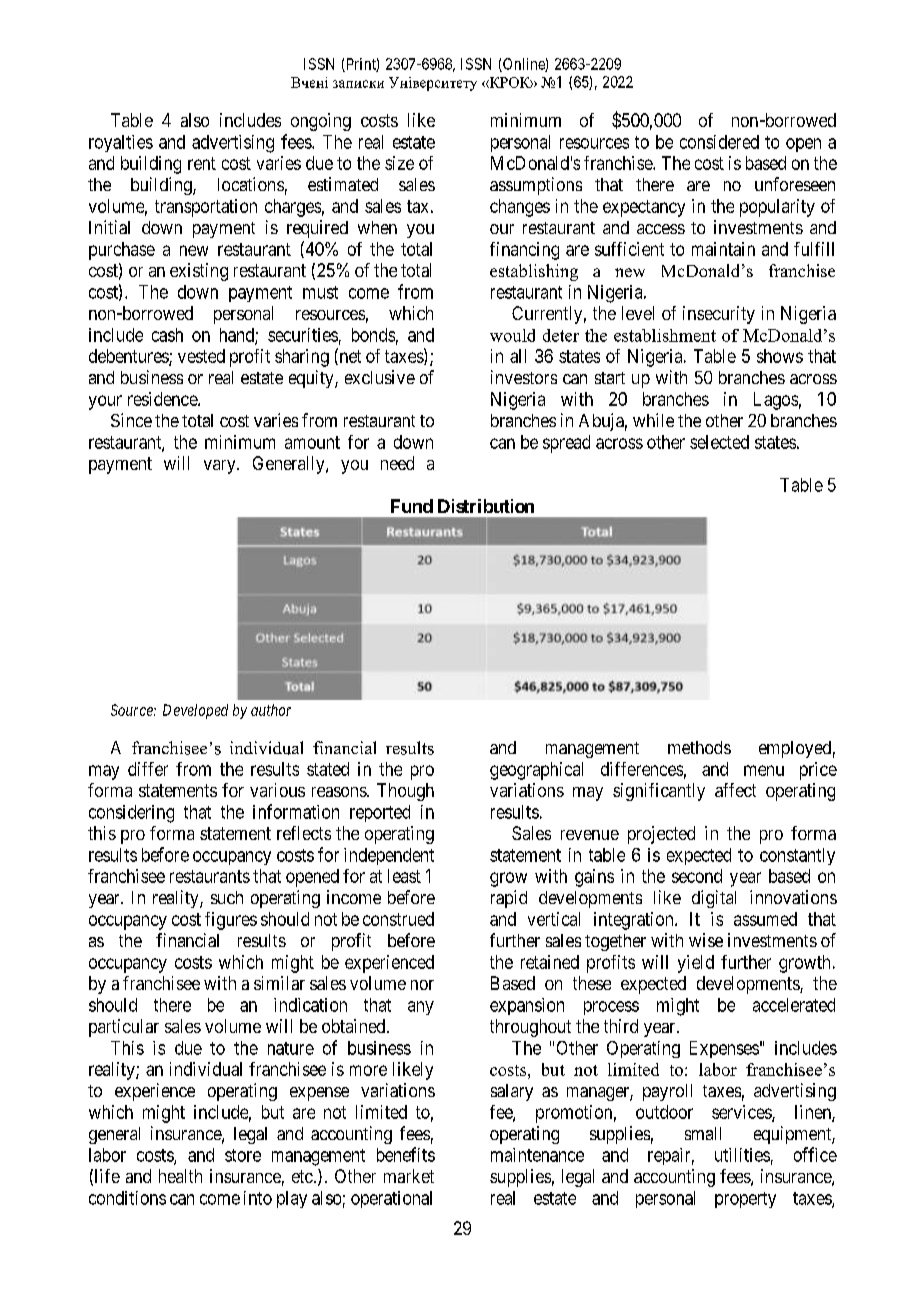 The width and height of the page is (924, 1308). I want to click on considered, so click(719, 142).
